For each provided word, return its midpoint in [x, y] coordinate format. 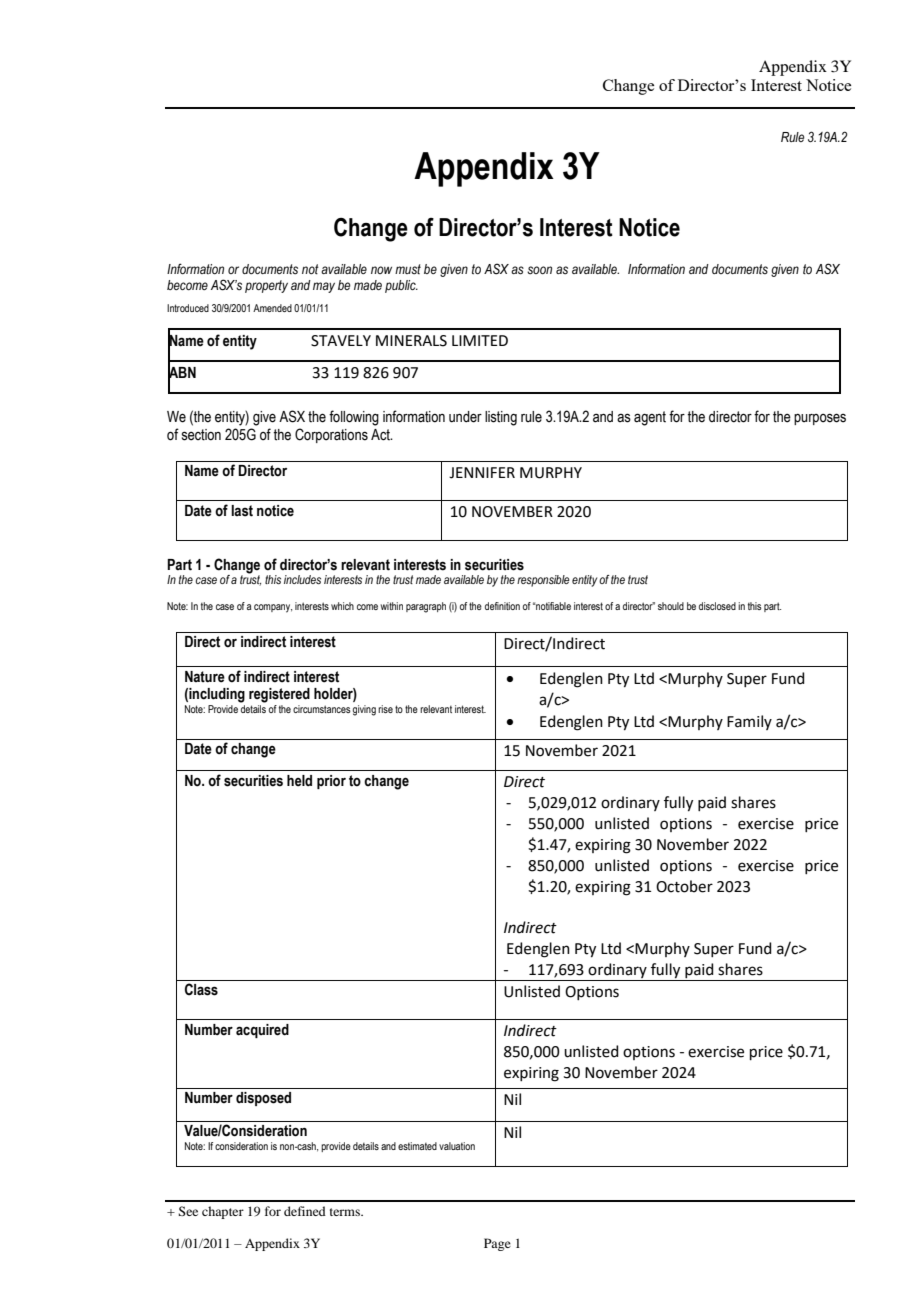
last [242, 511]
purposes [820, 419]
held [299, 781]
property [266, 286]
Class [201, 989]
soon [539, 270]
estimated [417, 1146]
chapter [223, 1212]
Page [497, 1244]
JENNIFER [482, 473]
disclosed [717, 606]
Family [749, 722]
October [684, 886]
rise [385, 709]
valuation [457, 1146]
